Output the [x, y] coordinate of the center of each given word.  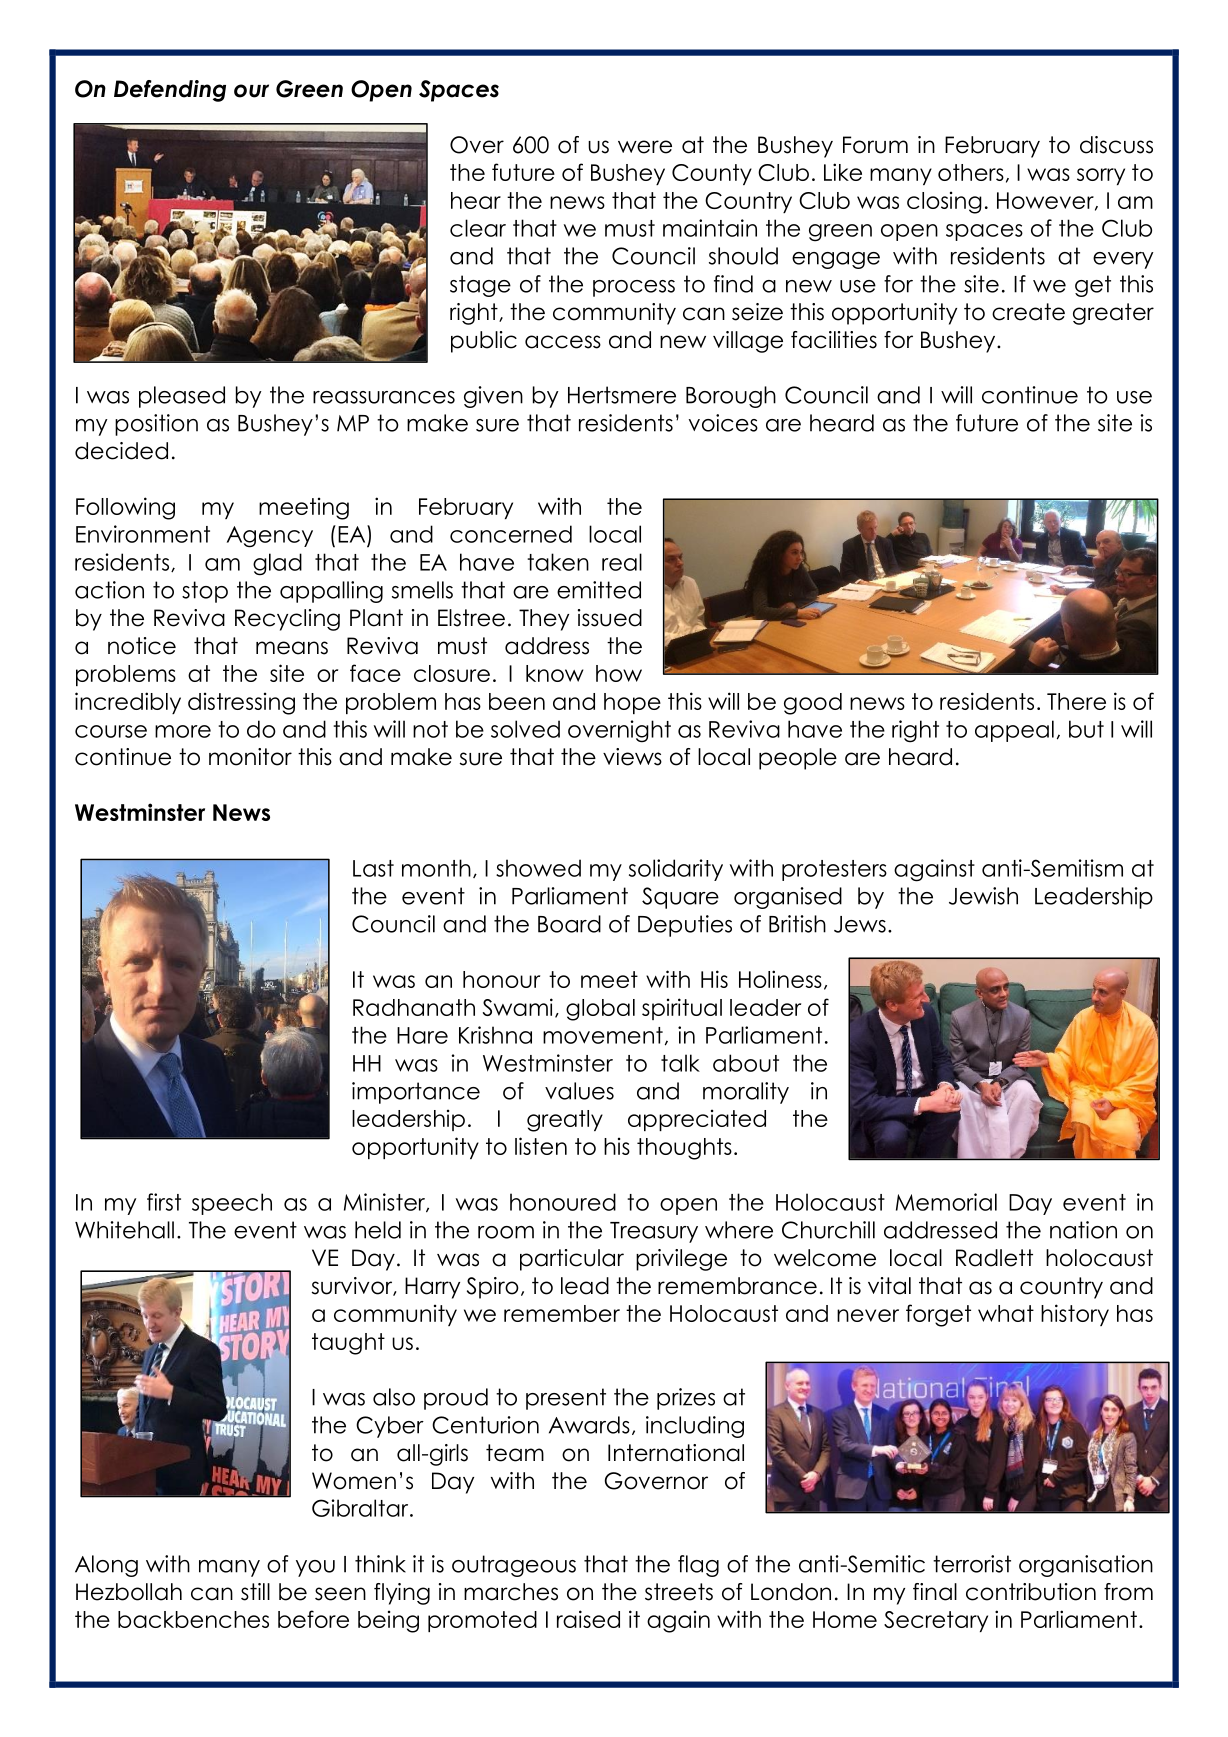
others [971, 172]
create [1028, 312]
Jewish [983, 896]
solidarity [676, 870]
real [622, 562]
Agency [270, 537]
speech [232, 1204]
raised [588, 1619]
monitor [250, 757]
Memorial [946, 1202]
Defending [170, 91]
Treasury [654, 1232]
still [255, 1592]
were [645, 147]
